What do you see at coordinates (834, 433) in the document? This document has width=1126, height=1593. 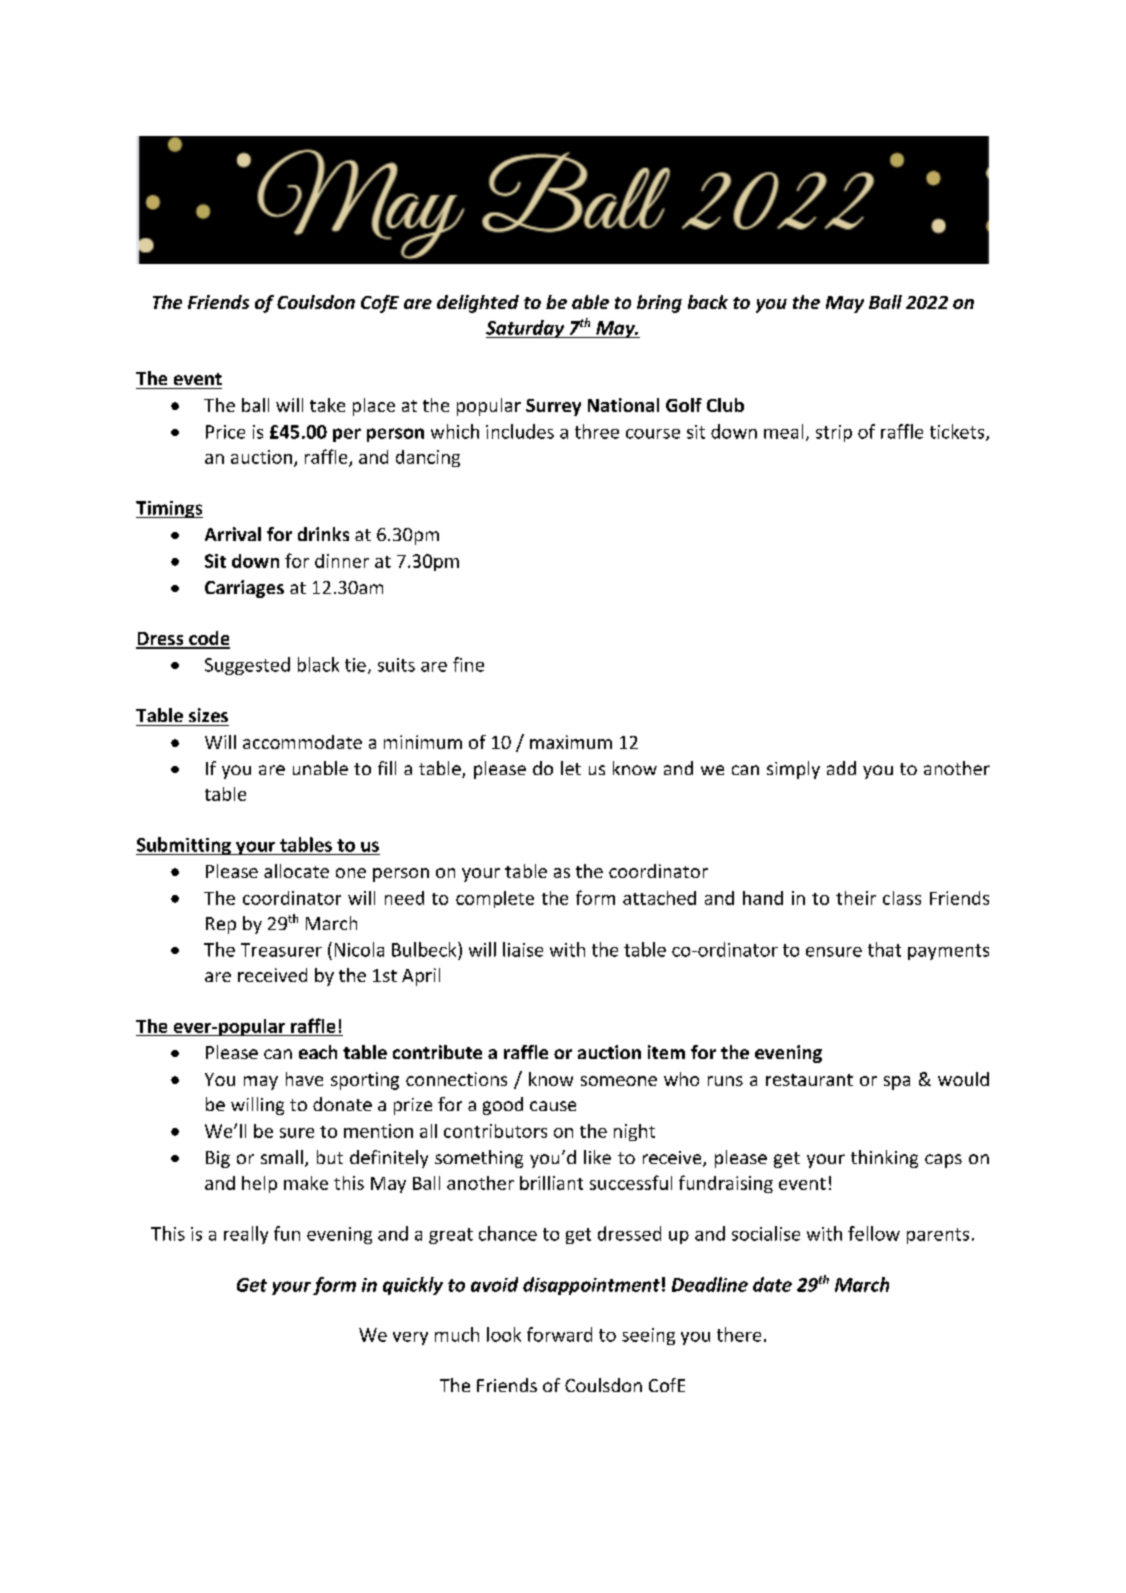 I see `strip` at bounding box center [834, 433].
